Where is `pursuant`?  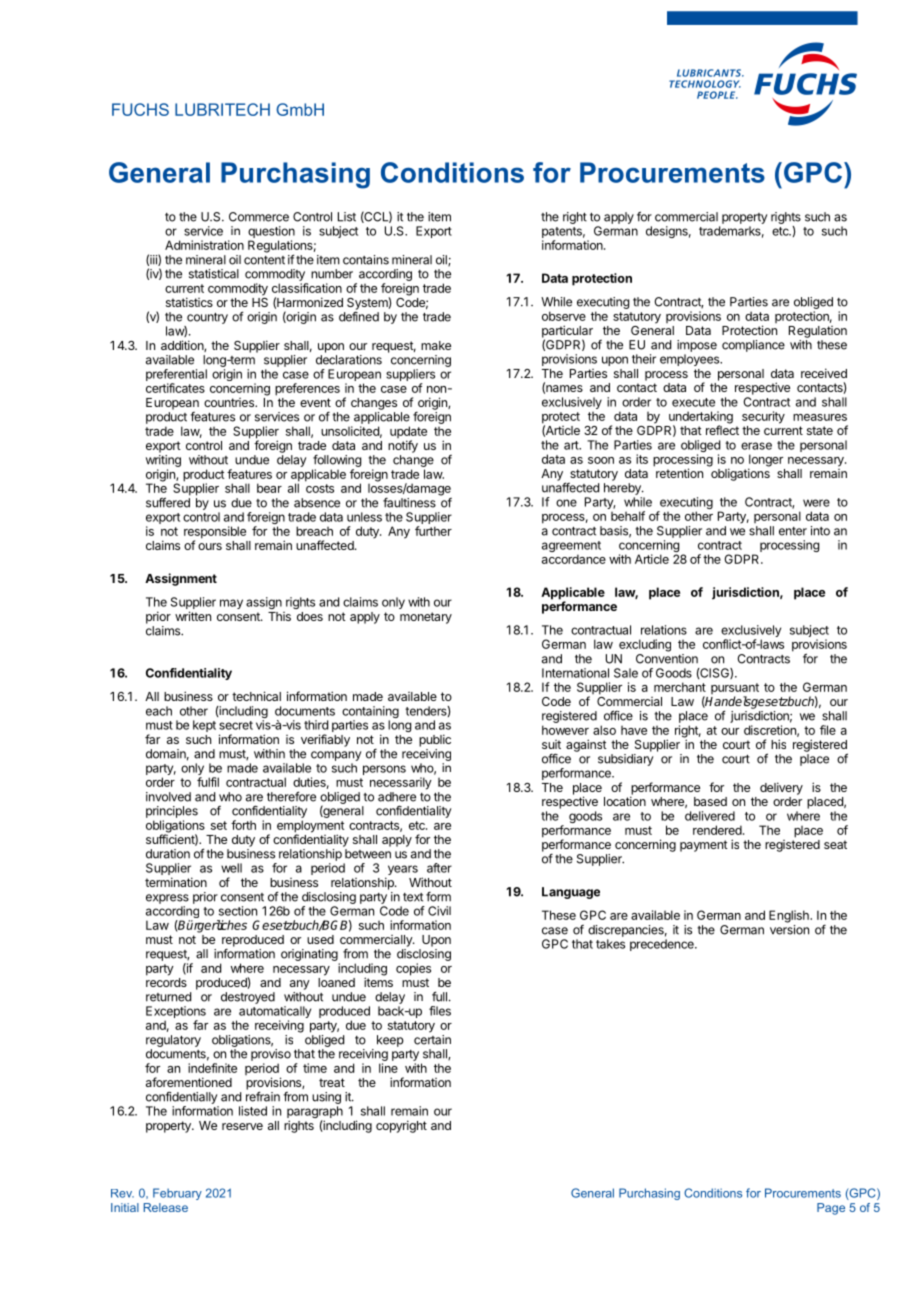 pursuant is located at coordinates (735, 690).
